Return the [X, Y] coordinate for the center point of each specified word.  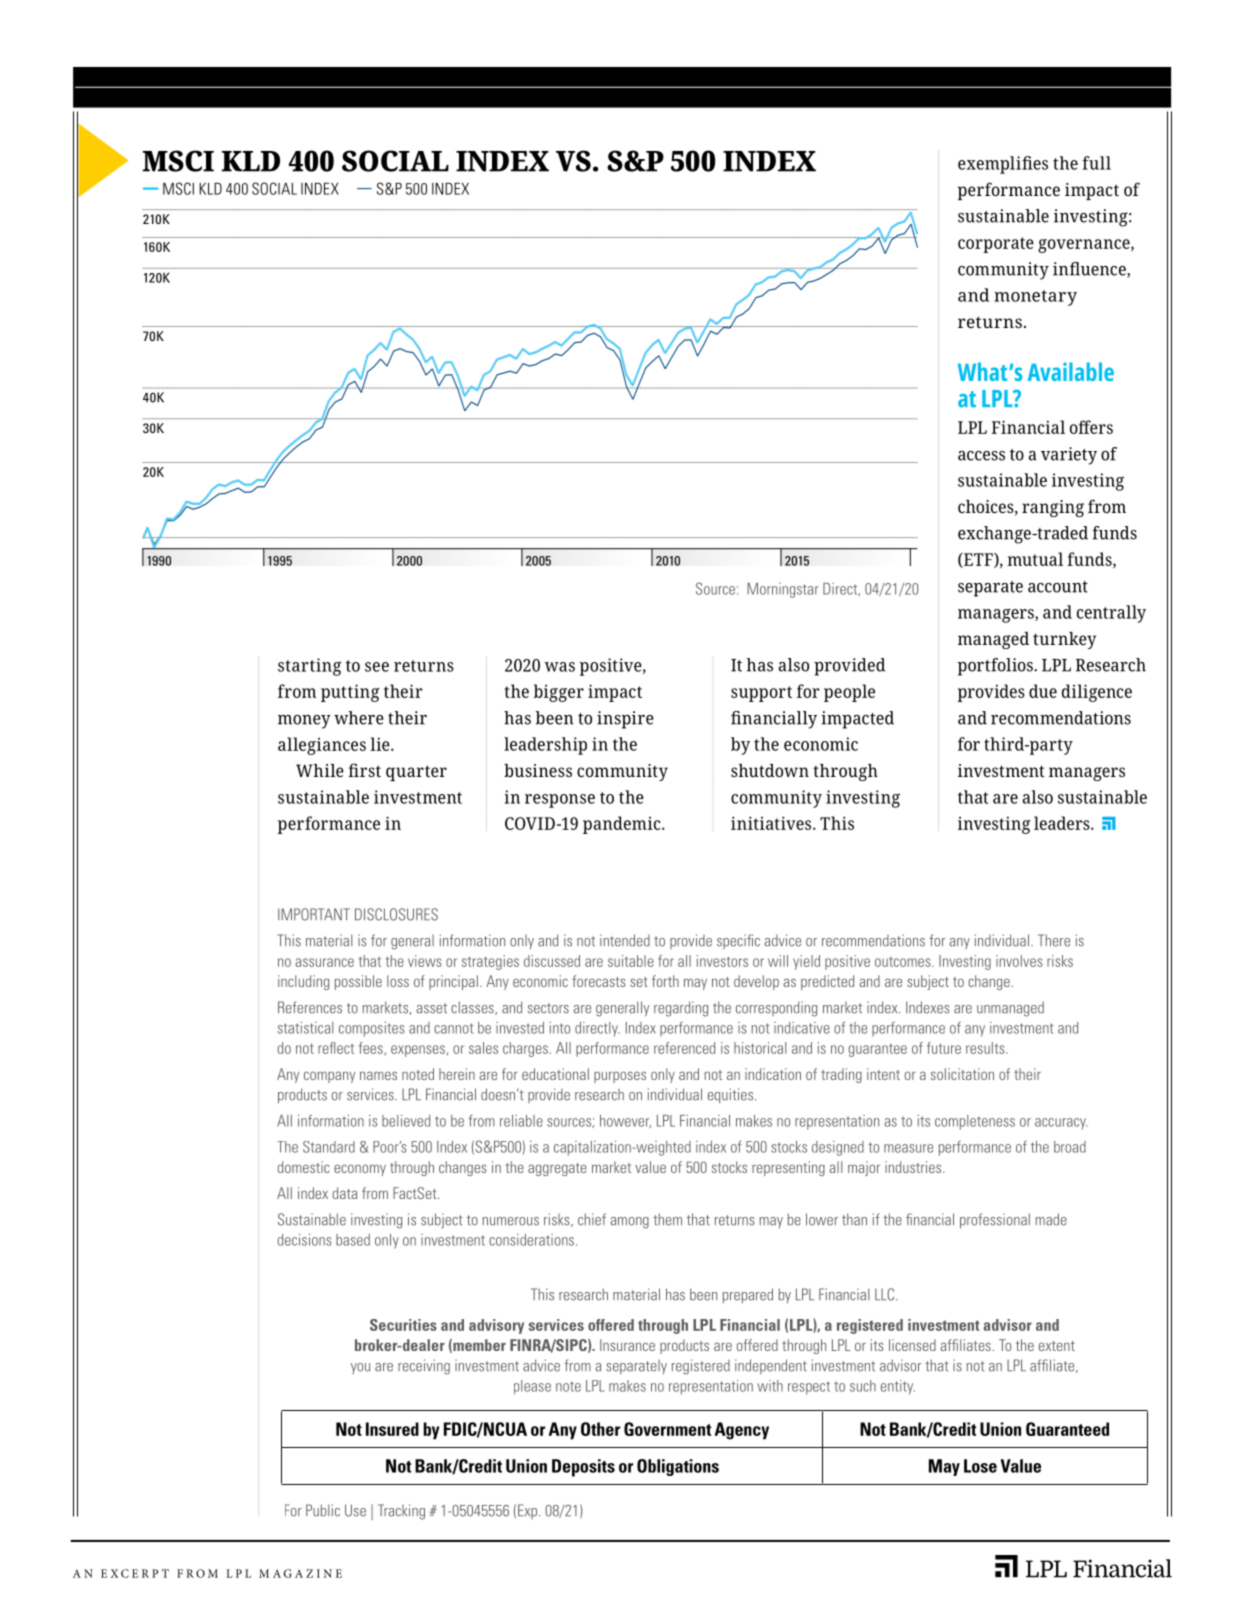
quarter [416, 773]
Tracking [401, 1512]
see [377, 667]
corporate [996, 245]
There [1054, 940]
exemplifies [1003, 165]
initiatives [772, 823]
